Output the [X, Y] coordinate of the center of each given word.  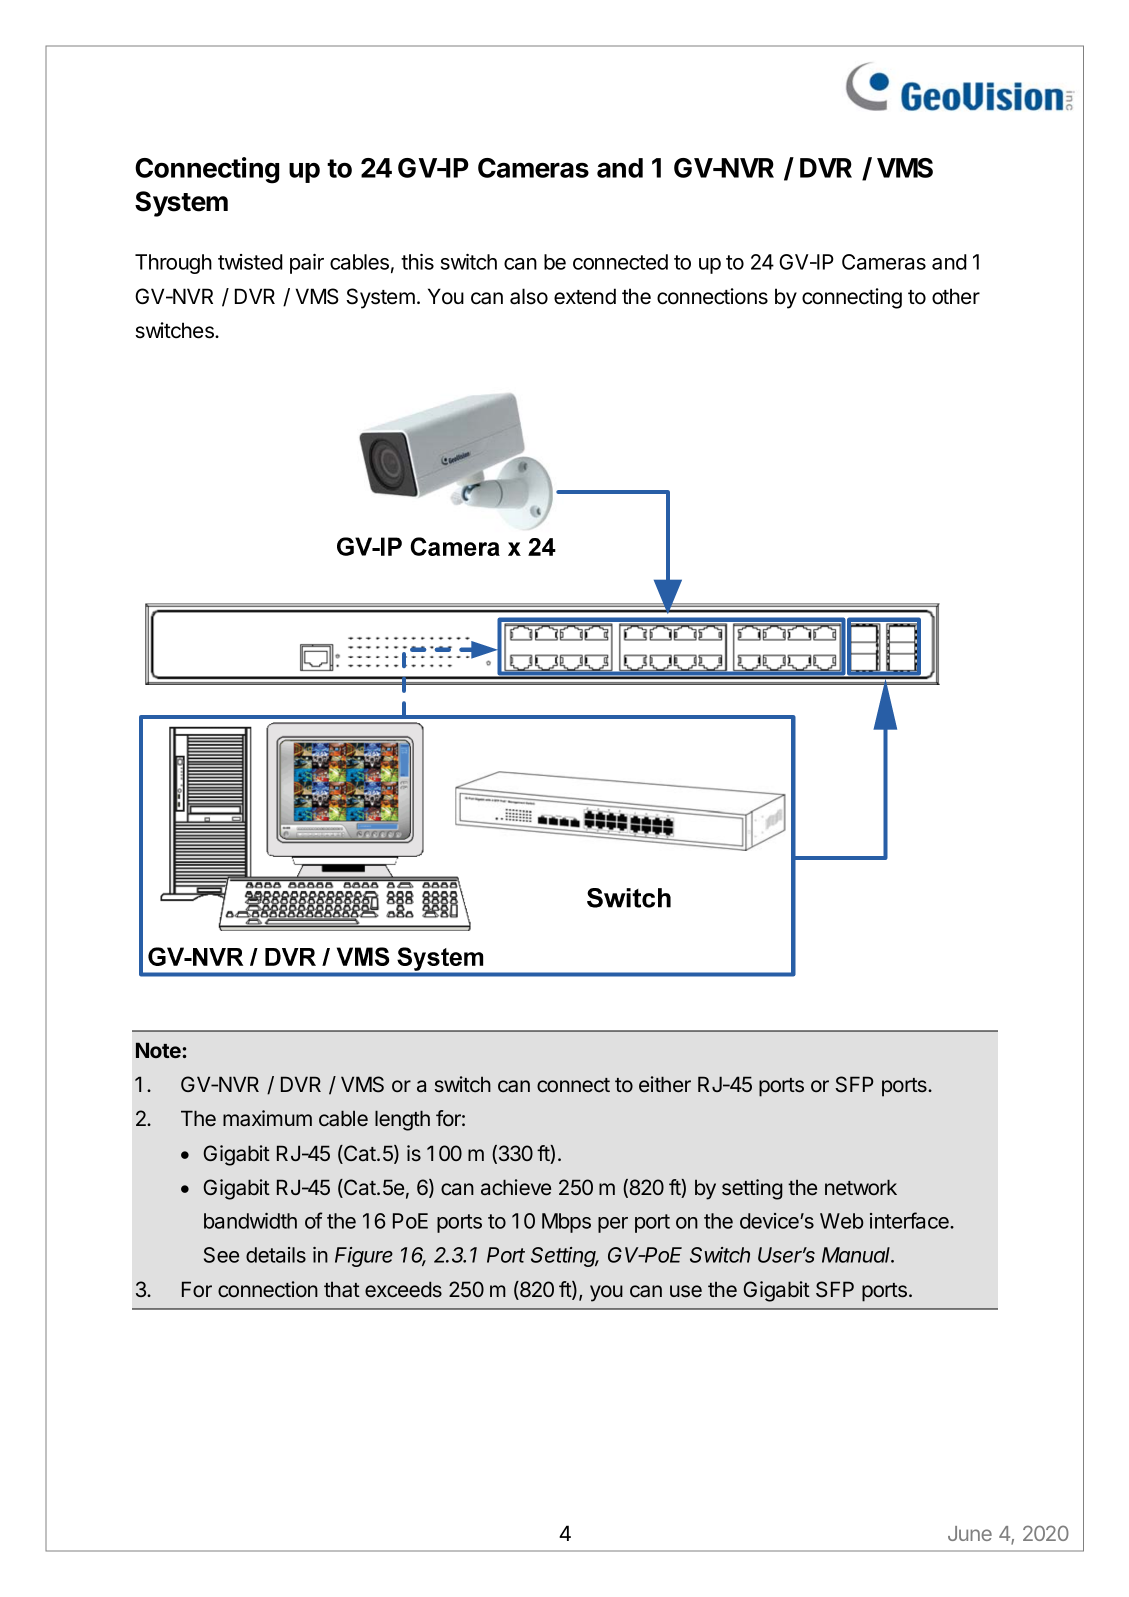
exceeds [403, 1289]
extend [585, 296]
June [970, 1533]
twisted [250, 262]
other [956, 296]
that [342, 1289]
